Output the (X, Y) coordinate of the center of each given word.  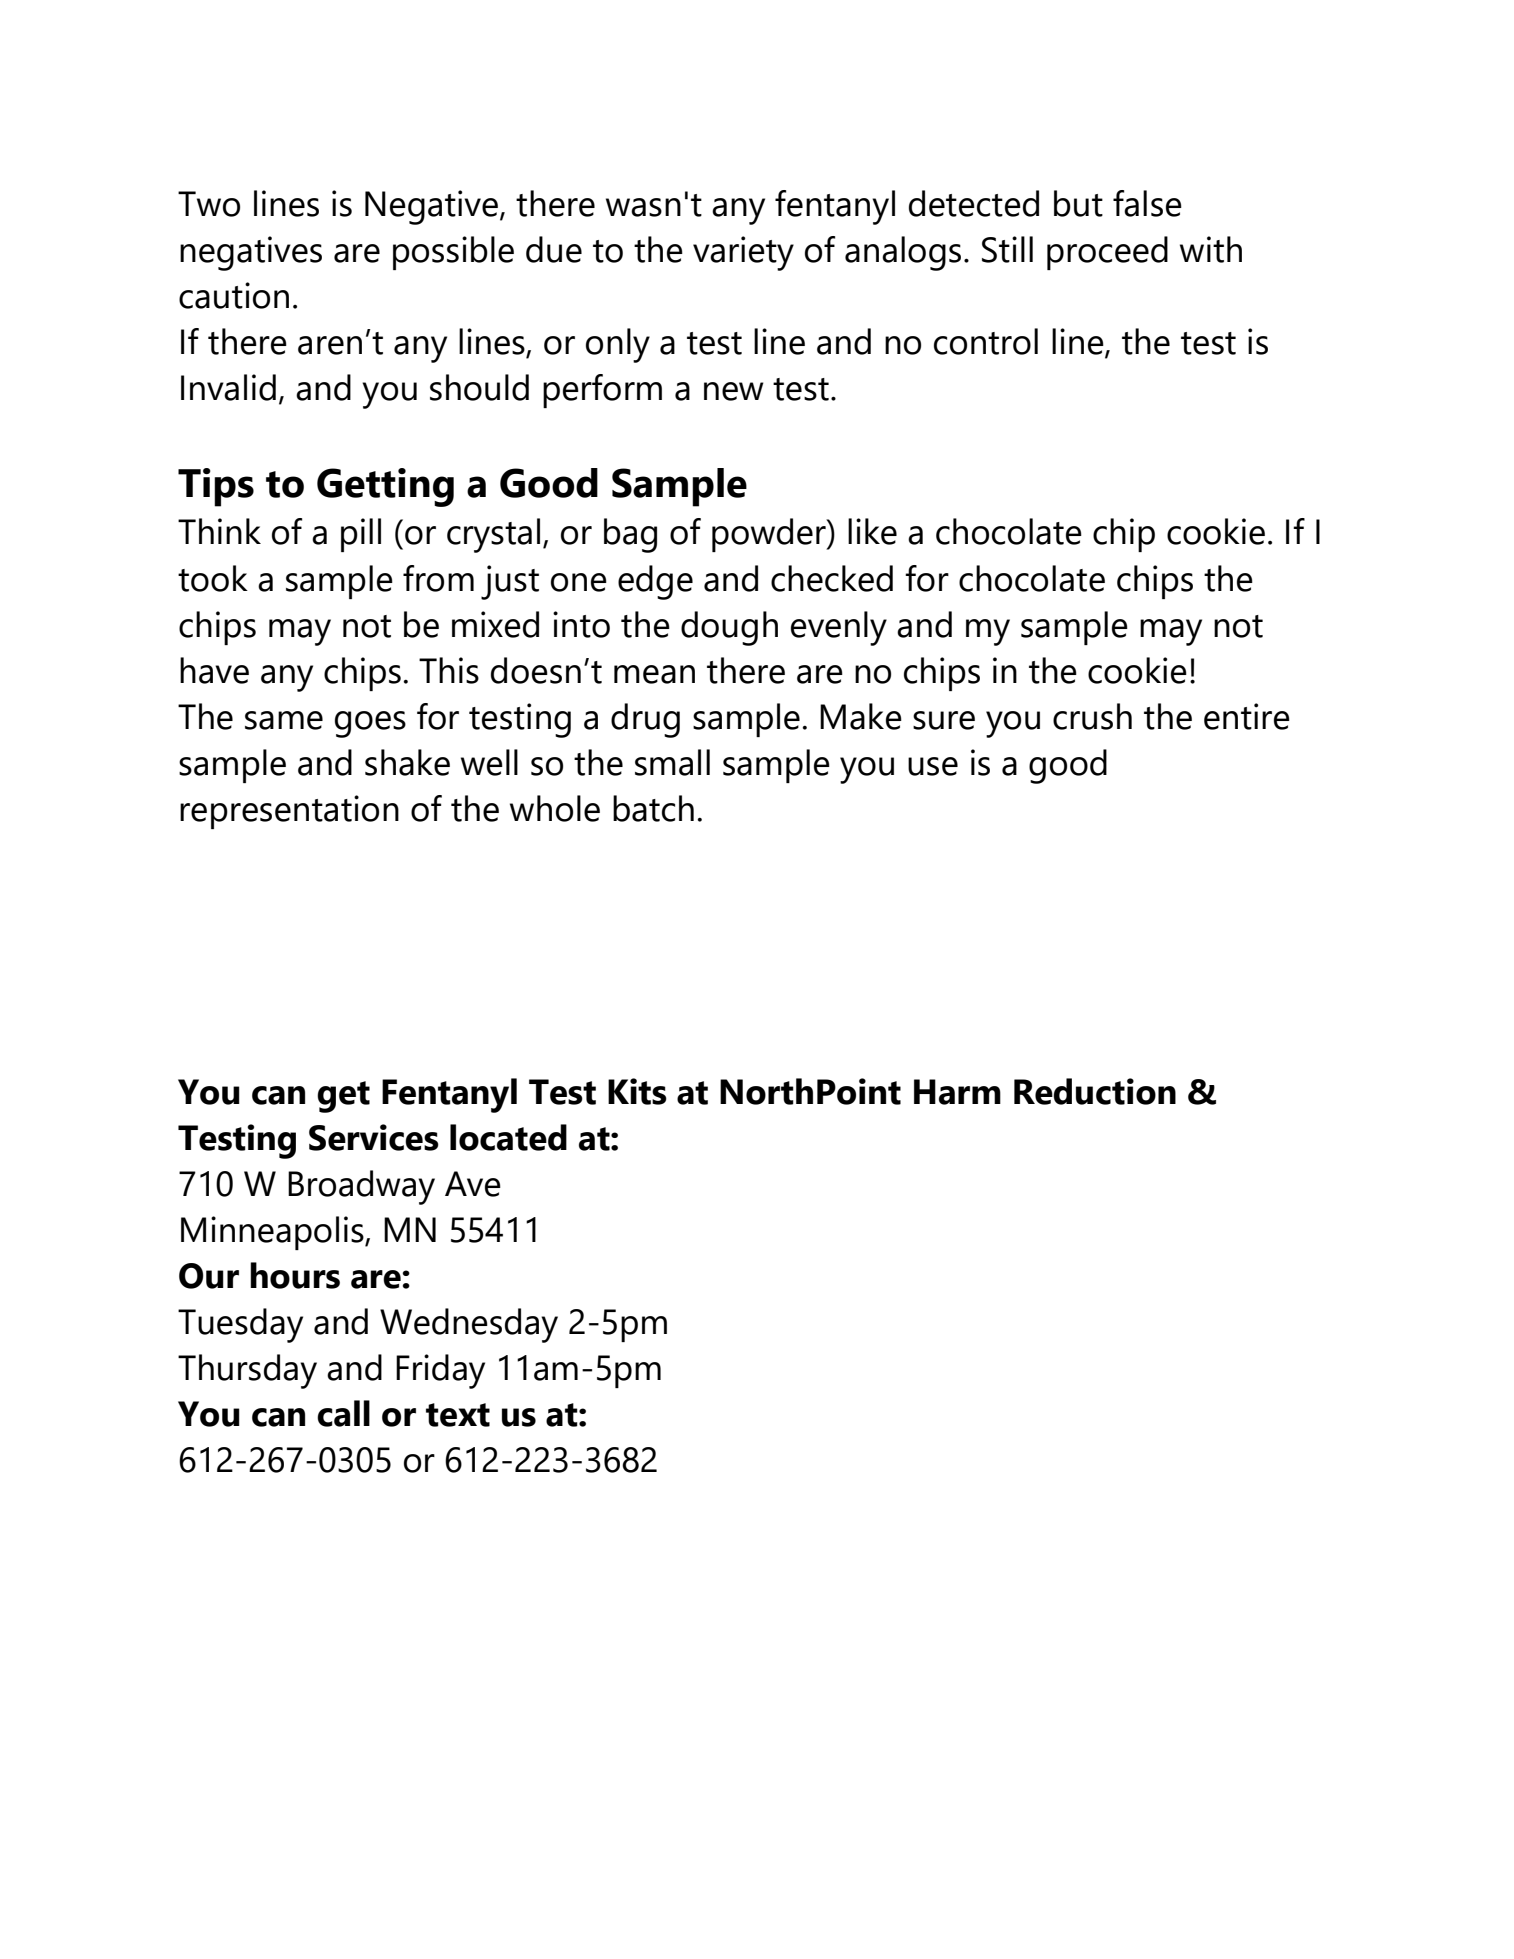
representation (289, 812)
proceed (1107, 253)
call (343, 1413)
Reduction (1095, 1091)
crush (1092, 716)
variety (743, 253)
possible (453, 253)
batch (653, 808)
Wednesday (469, 1325)
